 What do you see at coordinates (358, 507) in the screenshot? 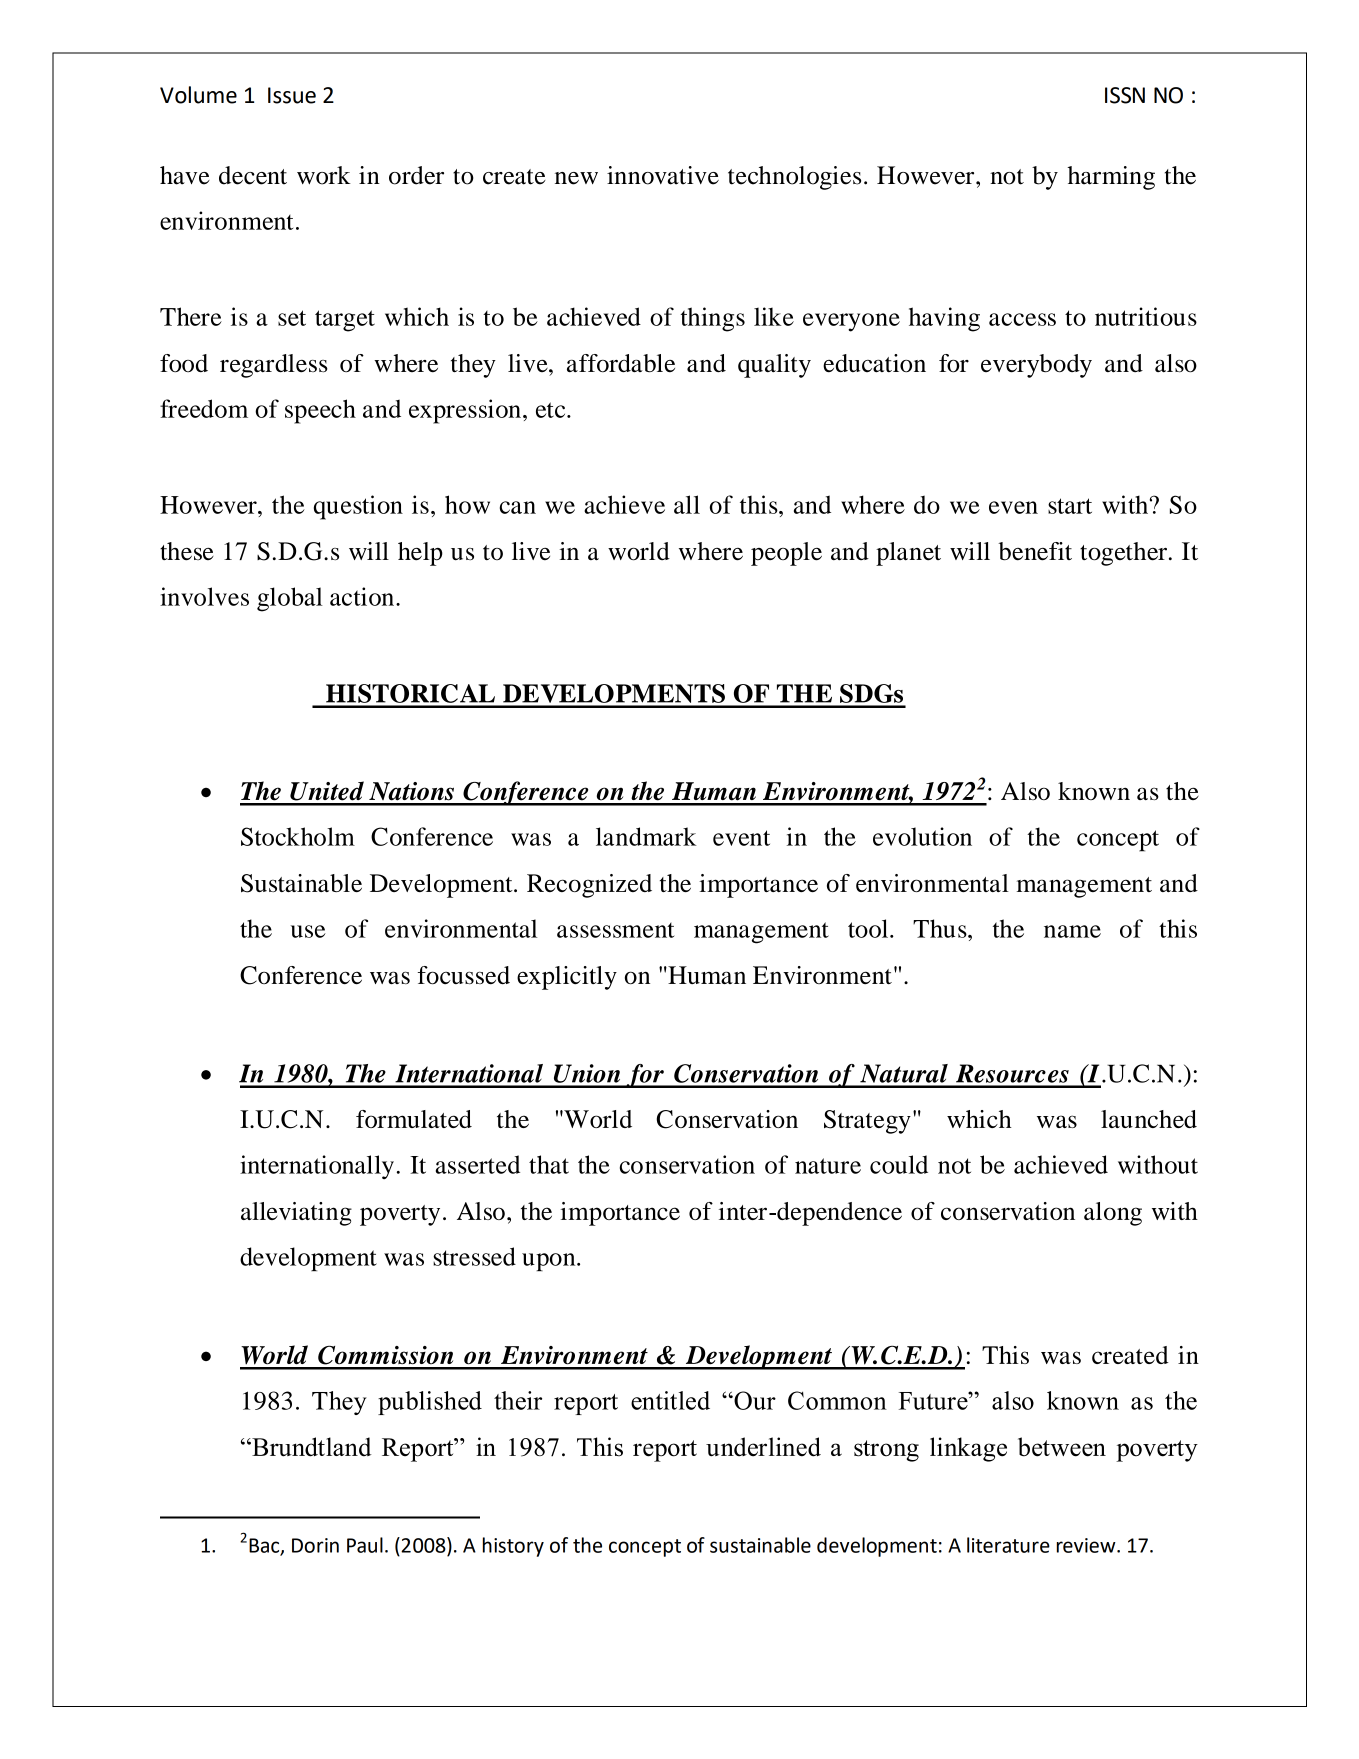
I see `question` at bounding box center [358, 507].
